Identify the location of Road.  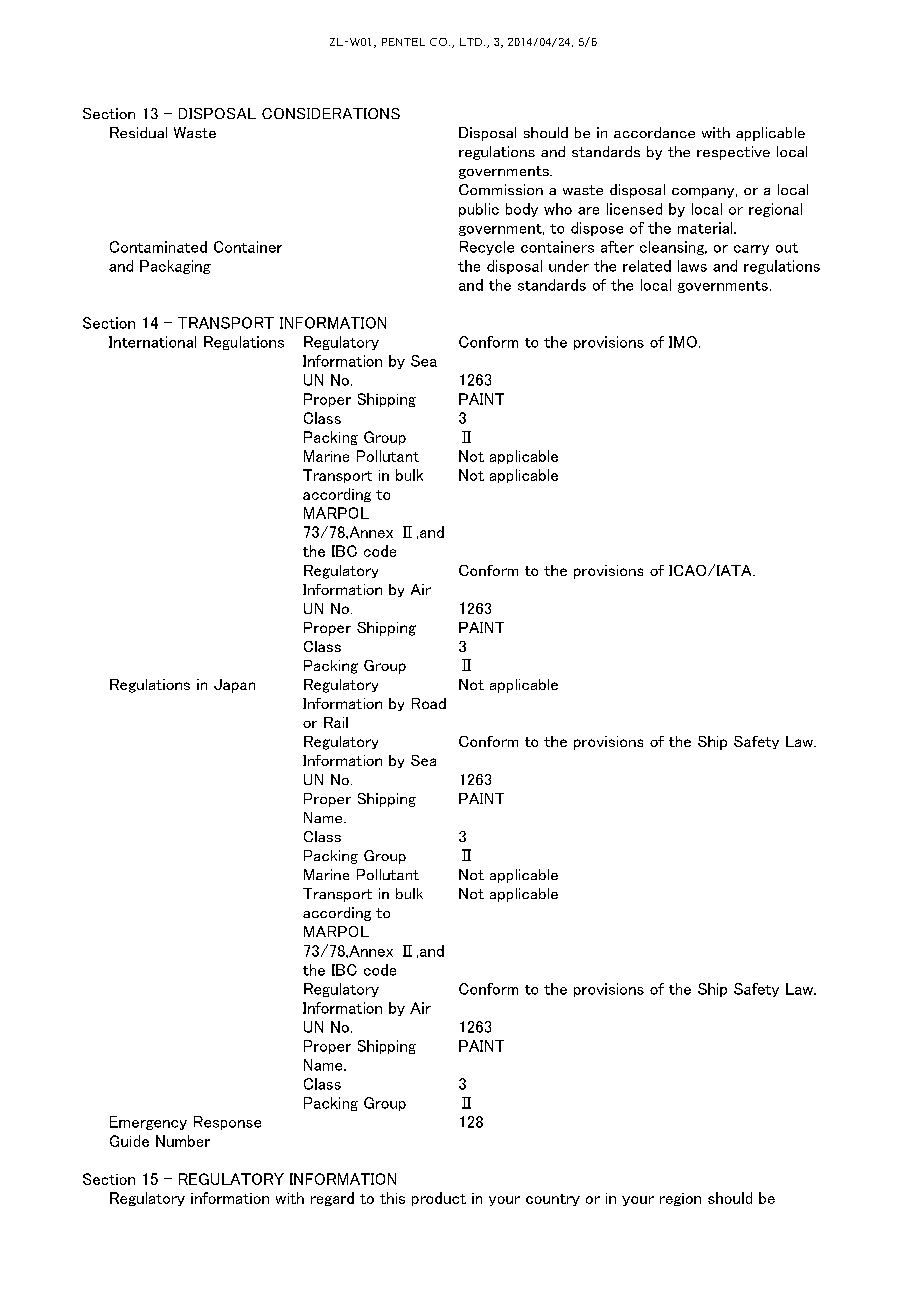
(429, 703).
